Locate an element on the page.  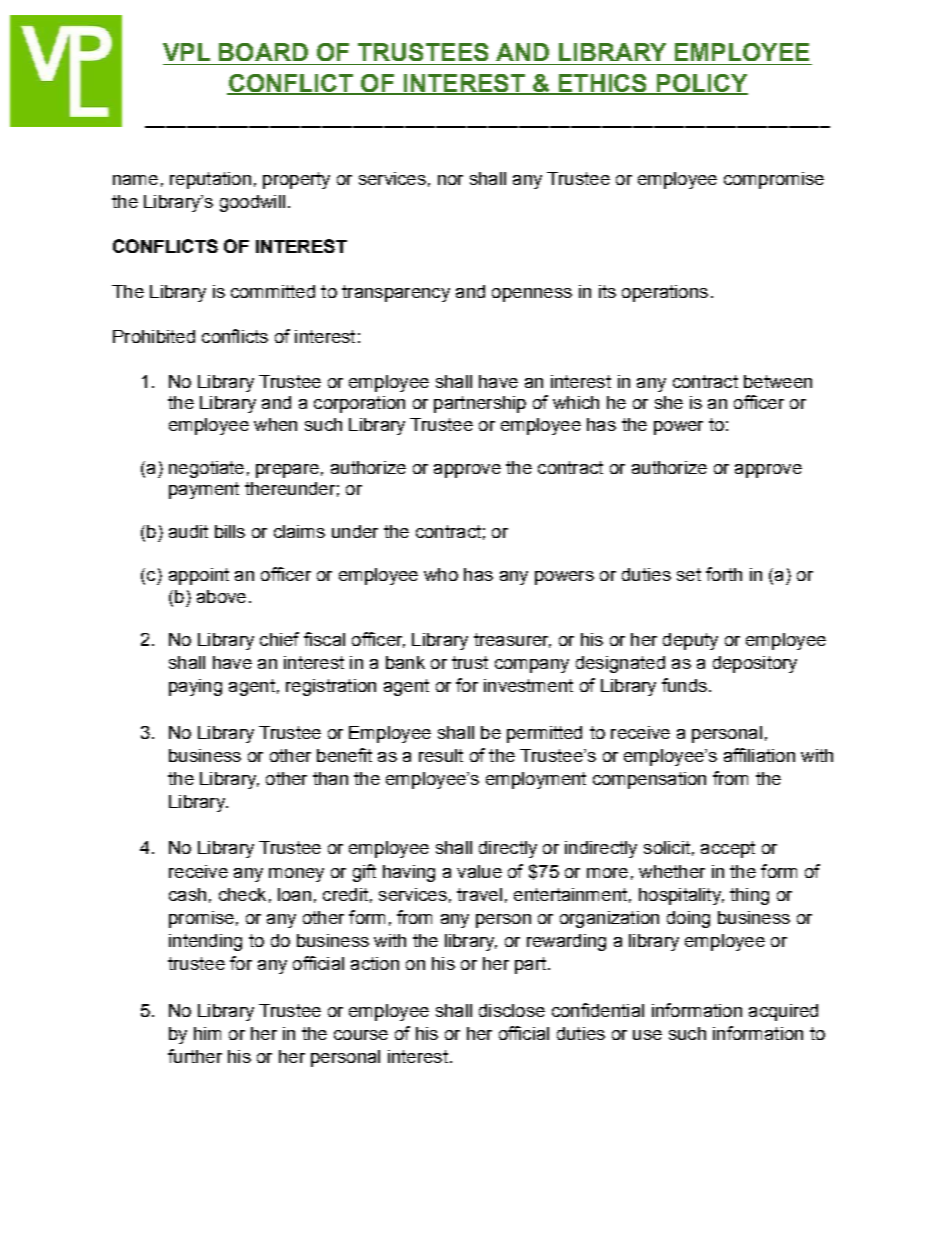
him is located at coordinates (207, 1033).
